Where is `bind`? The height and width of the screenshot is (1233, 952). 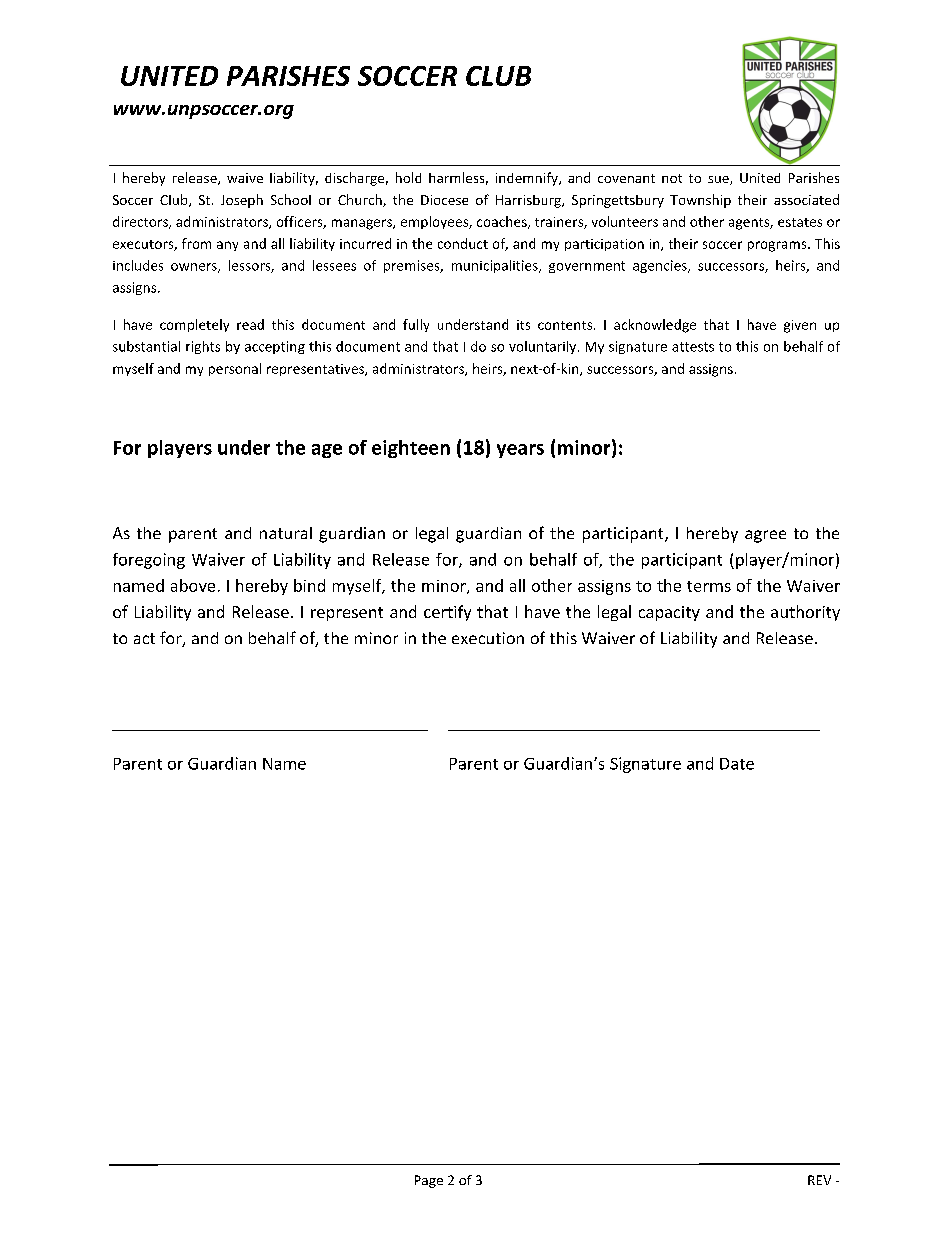
bind is located at coordinates (309, 585).
